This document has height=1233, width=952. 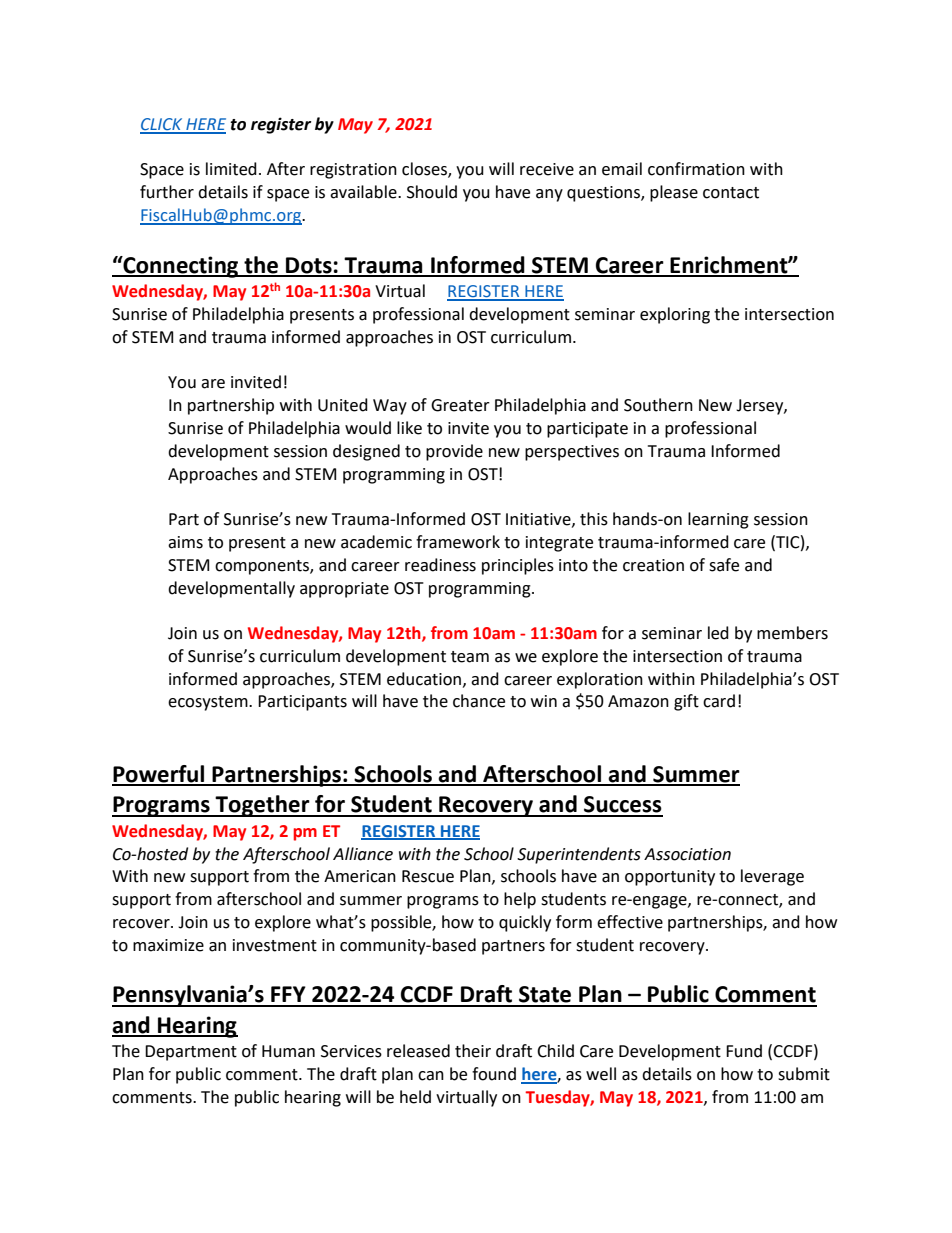 I want to click on Rescue, so click(x=428, y=876).
